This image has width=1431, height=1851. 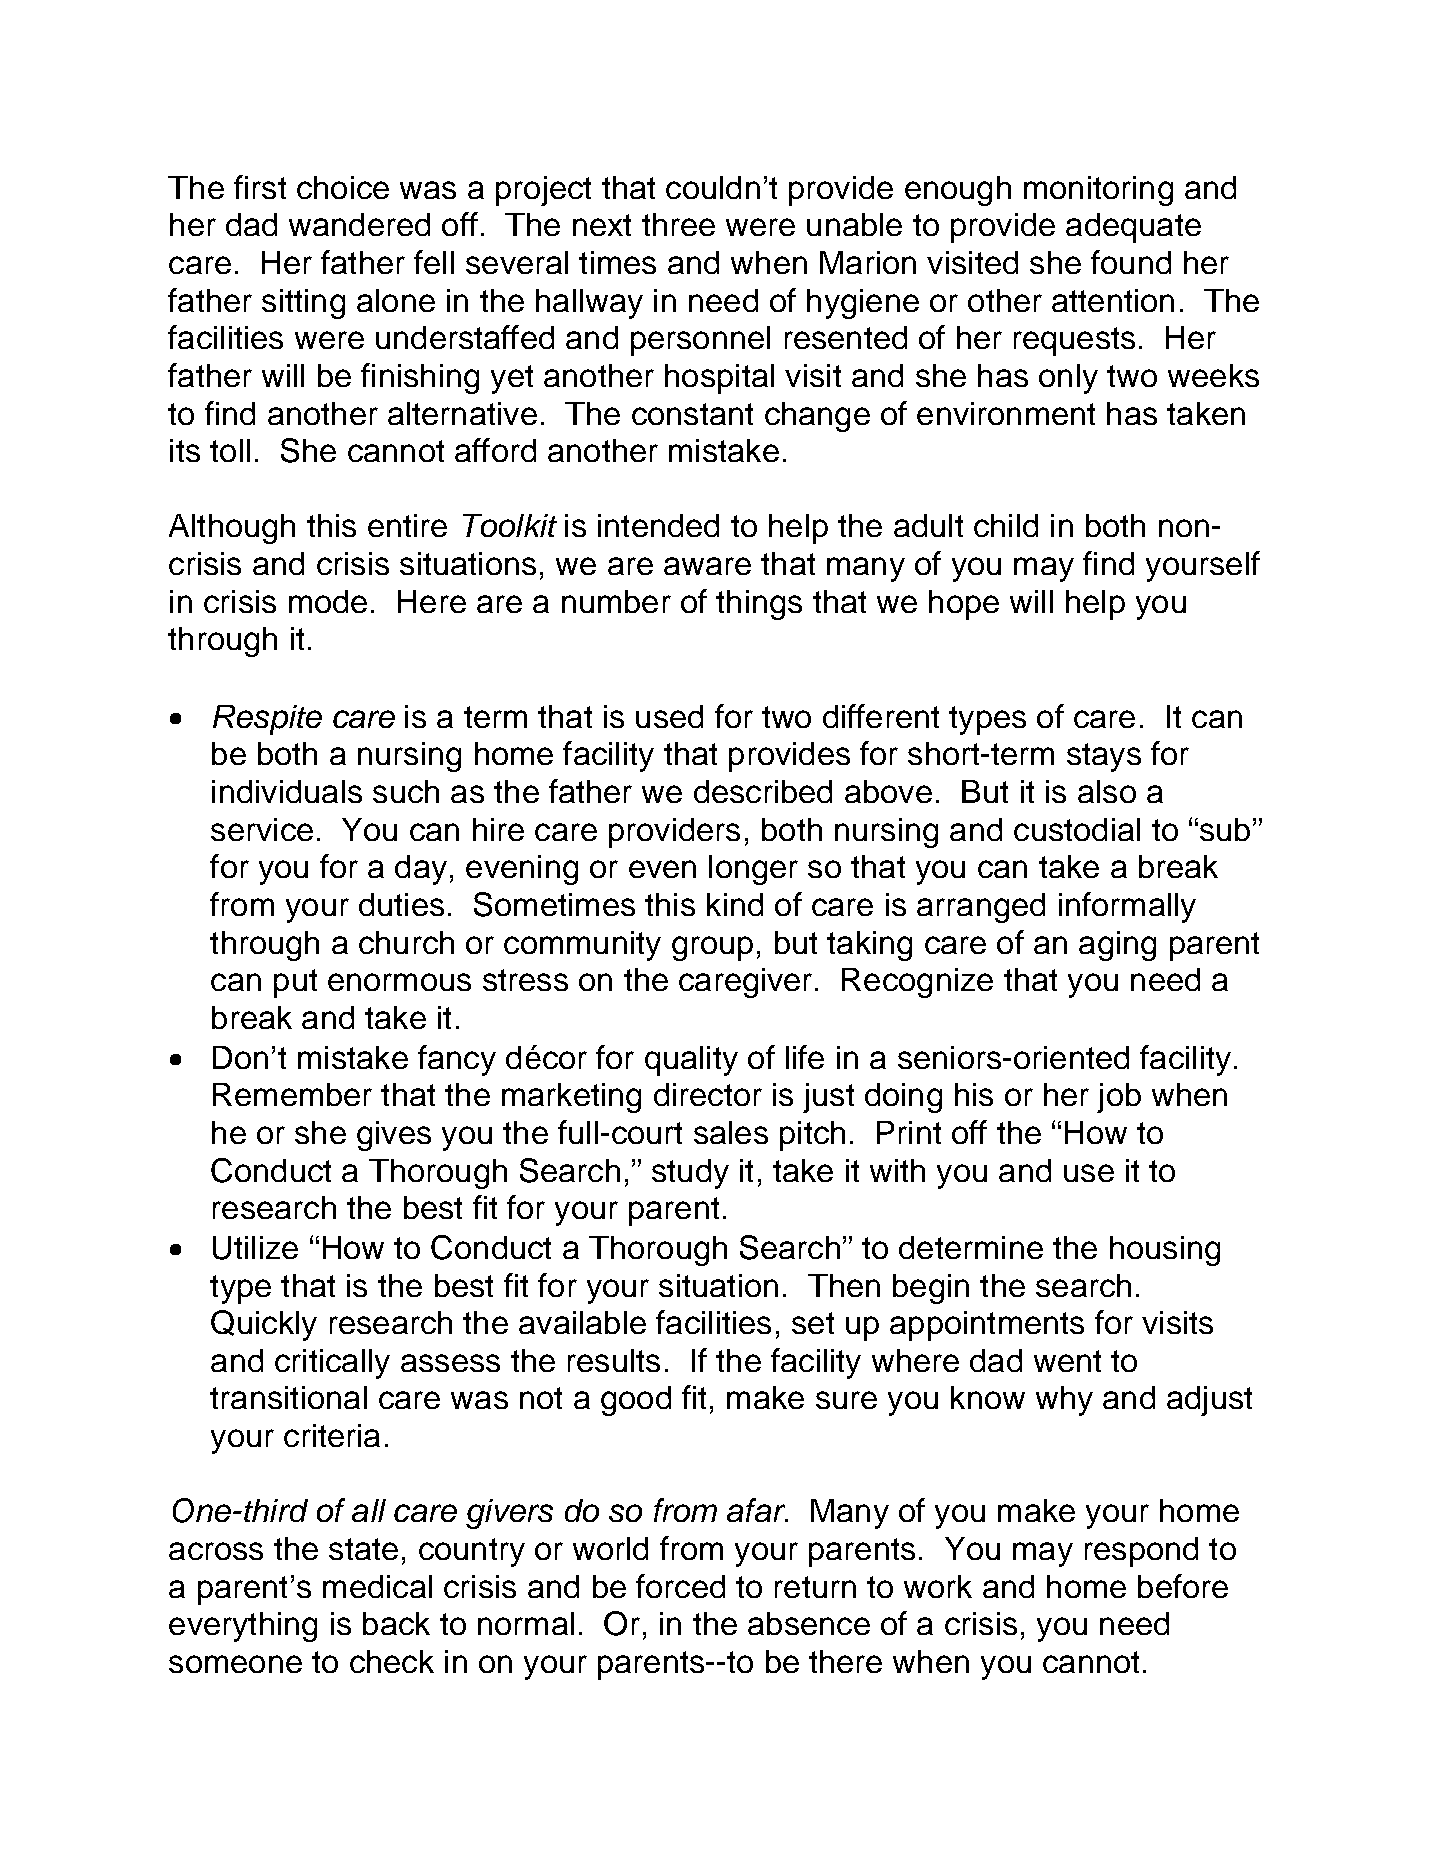 What do you see at coordinates (678, 224) in the image?
I see `three` at bounding box center [678, 224].
